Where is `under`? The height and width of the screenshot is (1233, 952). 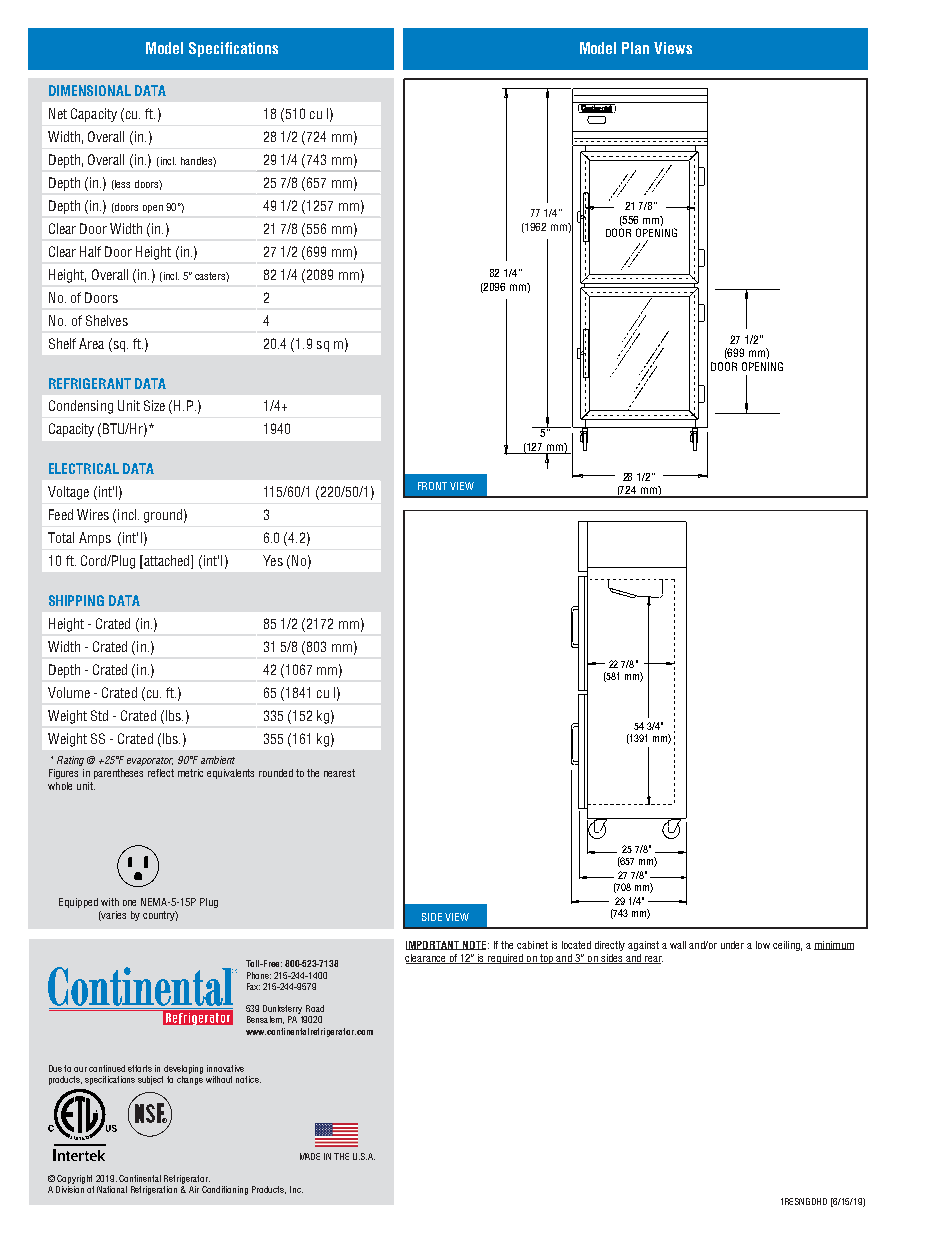 under is located at coordinates (732, 945).
